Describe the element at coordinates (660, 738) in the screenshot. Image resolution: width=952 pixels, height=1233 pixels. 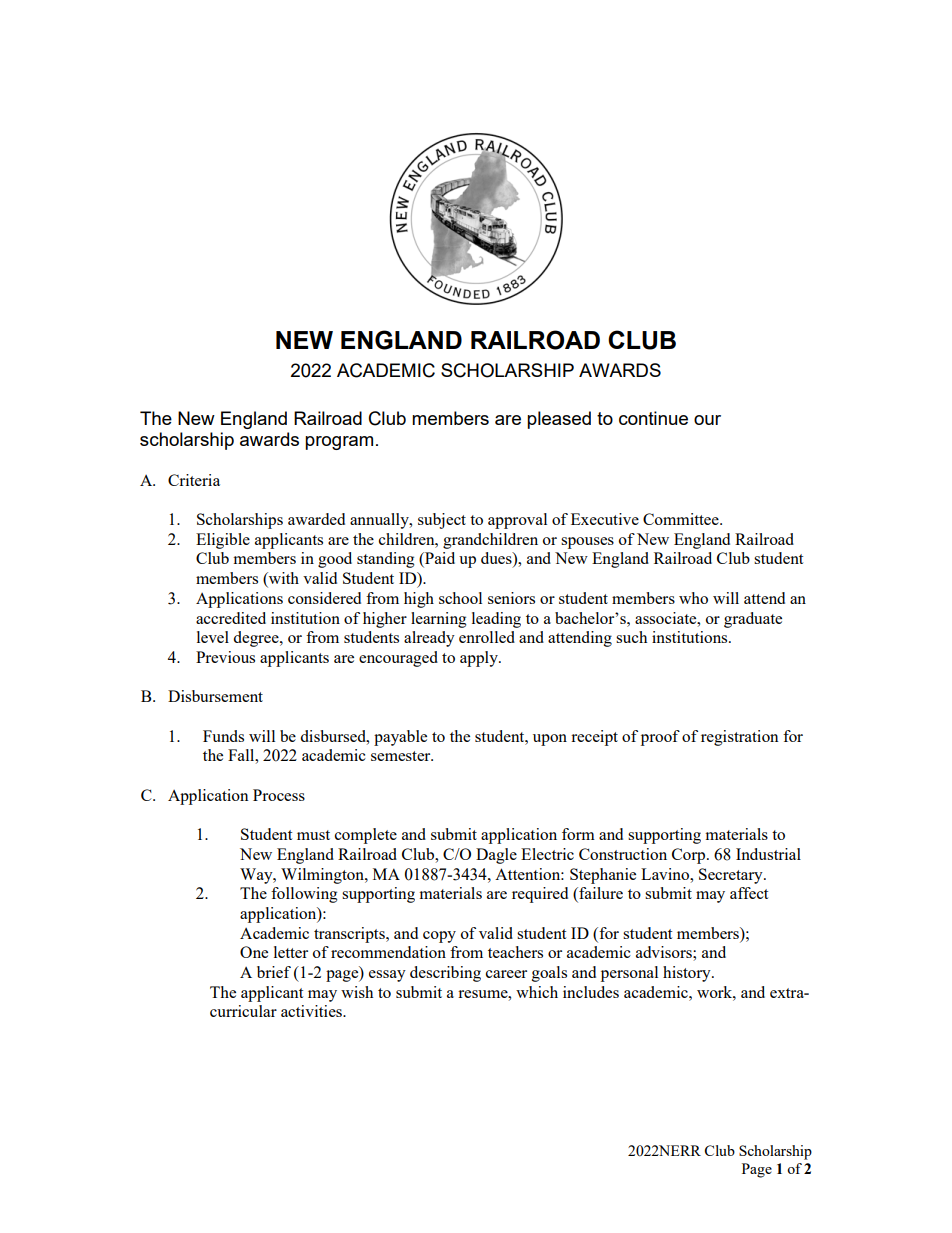
I see `proof` at that location.
